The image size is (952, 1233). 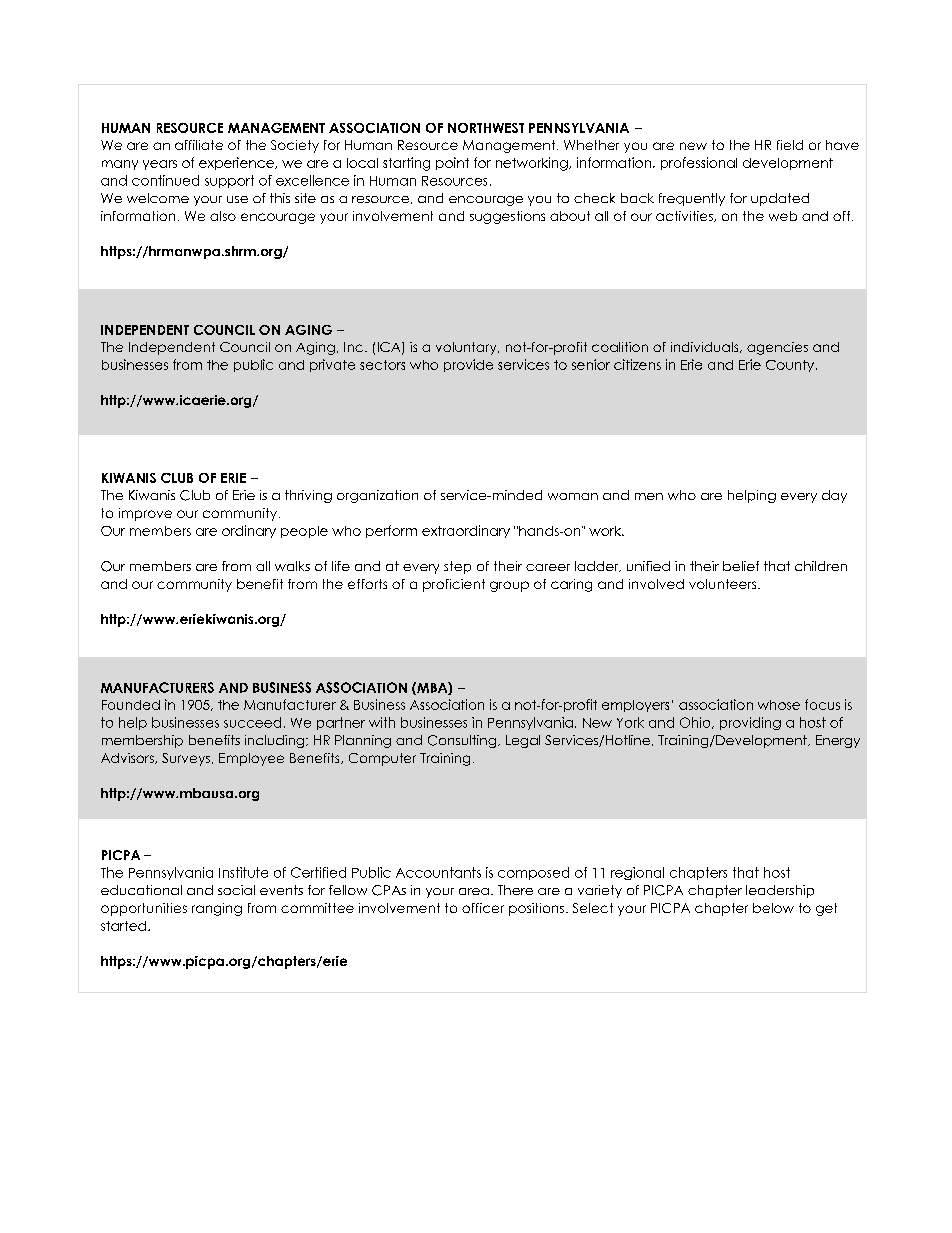 What do you see at coordinates (217, 909) in the screenshot?
I see `ranging` at bounding box center [217, 909].
